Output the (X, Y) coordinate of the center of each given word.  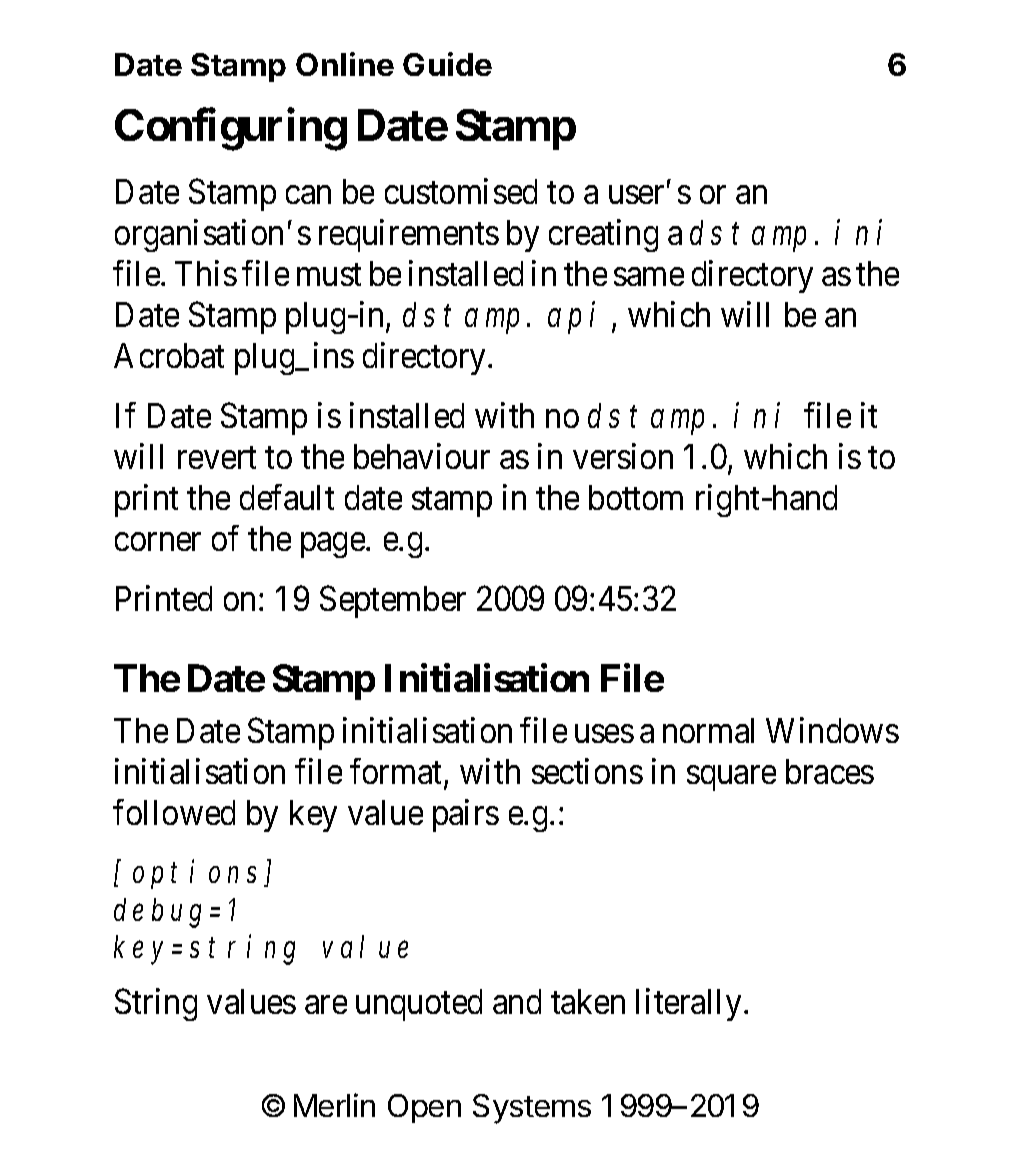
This (206, 273)
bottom (636, 497)
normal (708, 730)
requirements (409, 235)
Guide (447, 64)
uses (604, 734)
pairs (466, 815)
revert (217, 458)
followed (174, 812)
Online (345, 64)
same (649, 277)
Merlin (334, 1105)
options (199, 874)
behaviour (422, 456)
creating (603, 235)
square (731, 778)
